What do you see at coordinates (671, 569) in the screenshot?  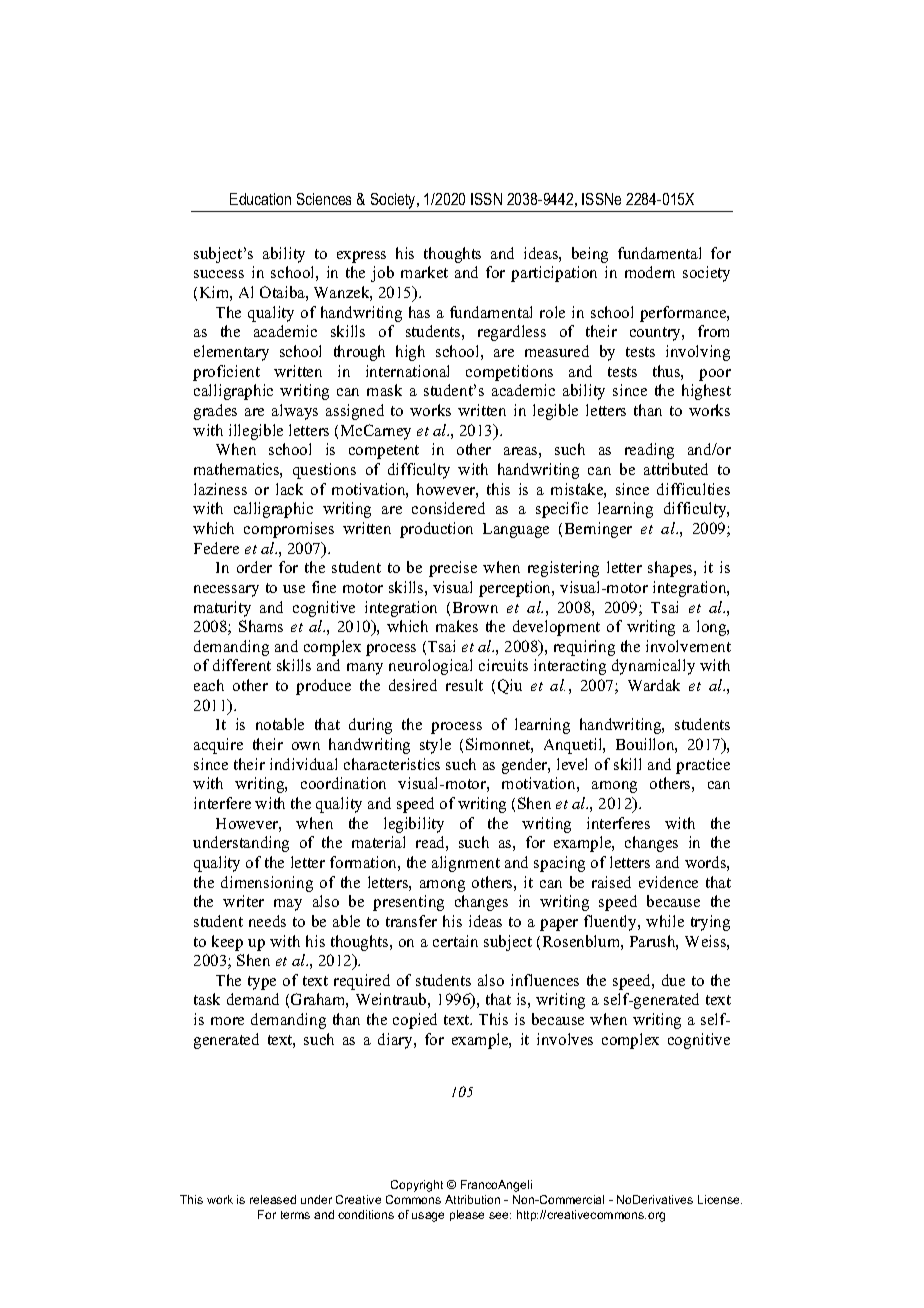 I see `shapes` at bounding box center [671, 569].
